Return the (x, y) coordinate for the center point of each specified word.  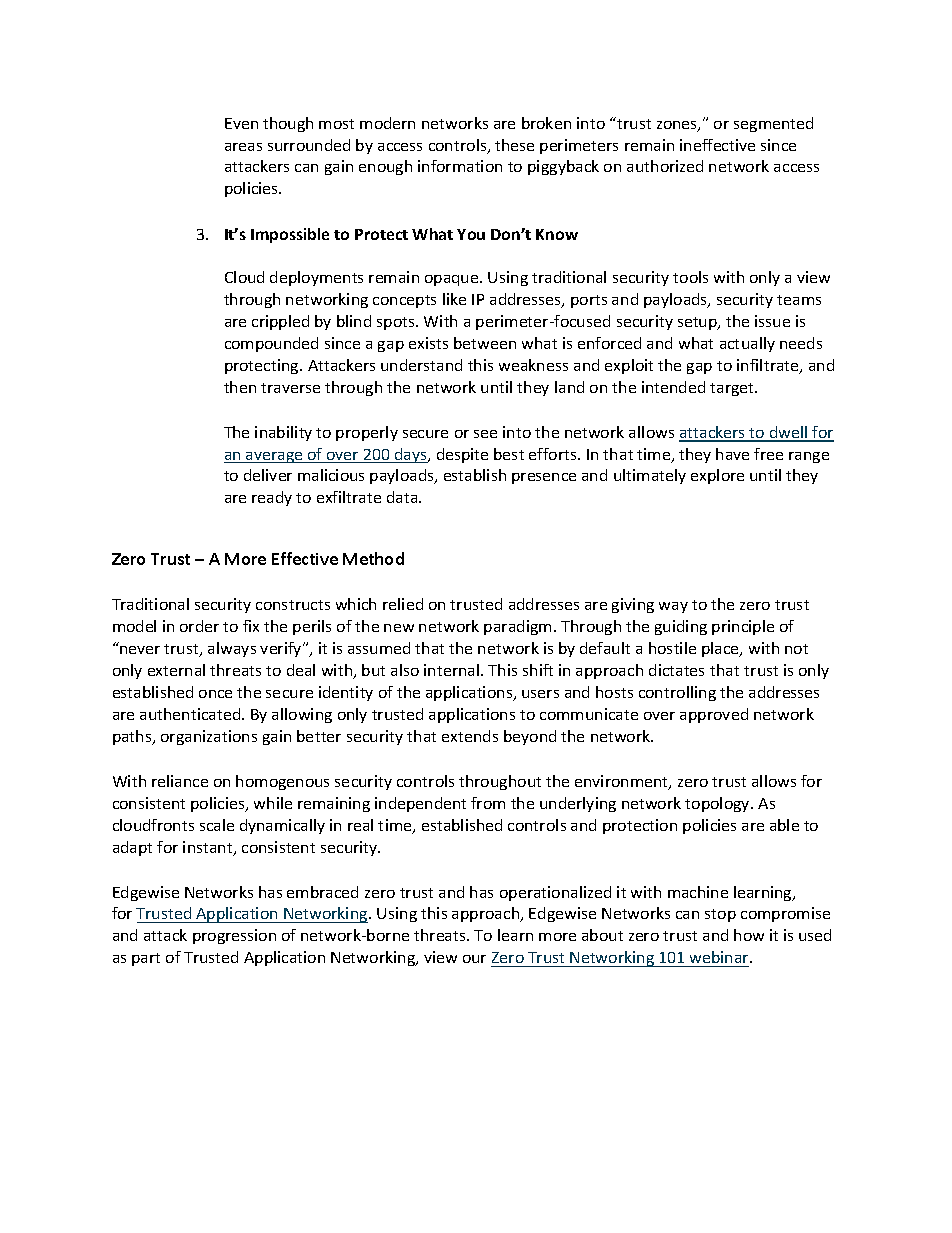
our (474, 959)
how (749, 935)
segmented (773, 124)
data (403, 497)
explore (717, 476)
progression (234, 936)
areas (243, 147)
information (460, 166)
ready (272, 498)
